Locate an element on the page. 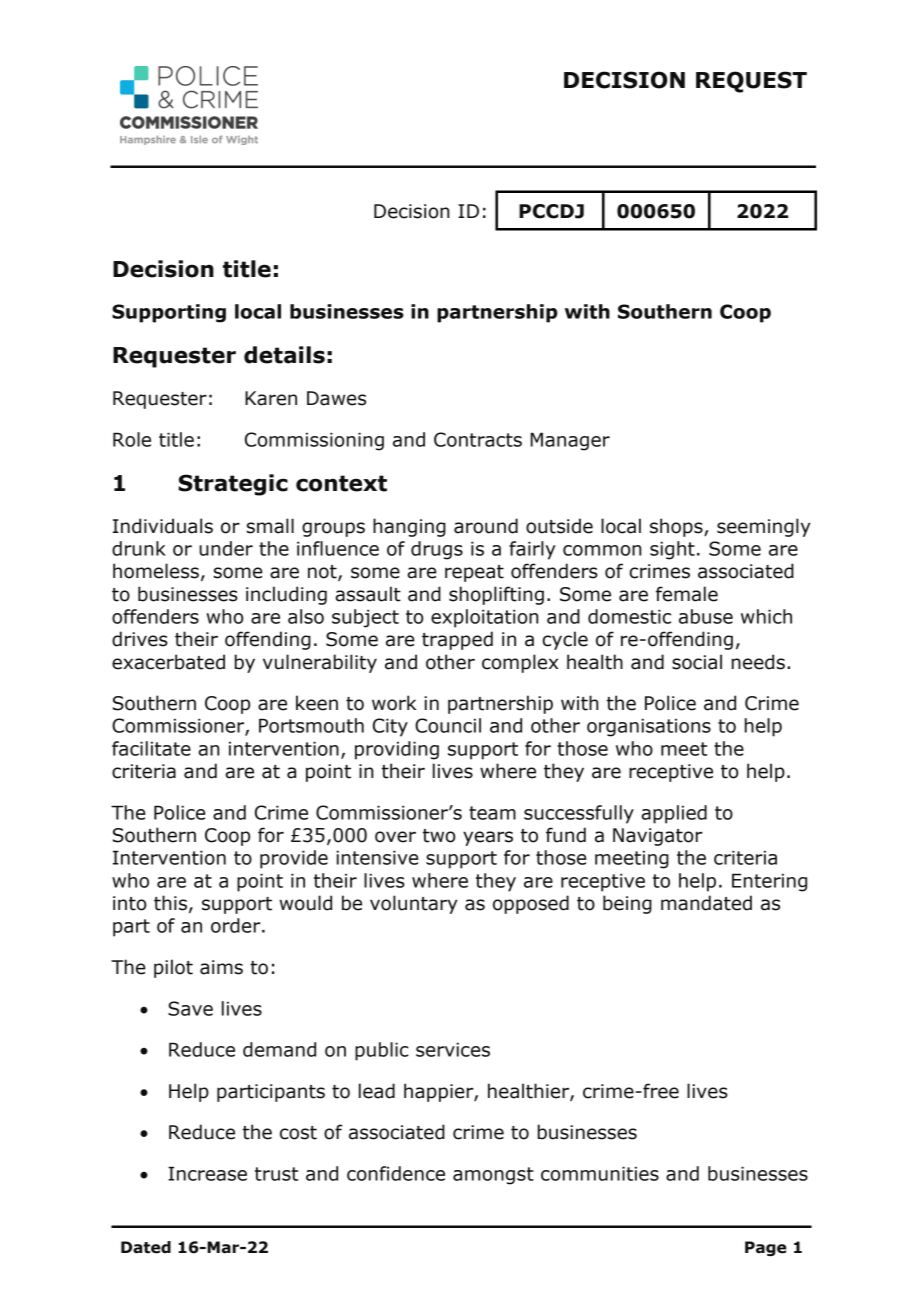  Karen is located at coordinates (271, 398).
